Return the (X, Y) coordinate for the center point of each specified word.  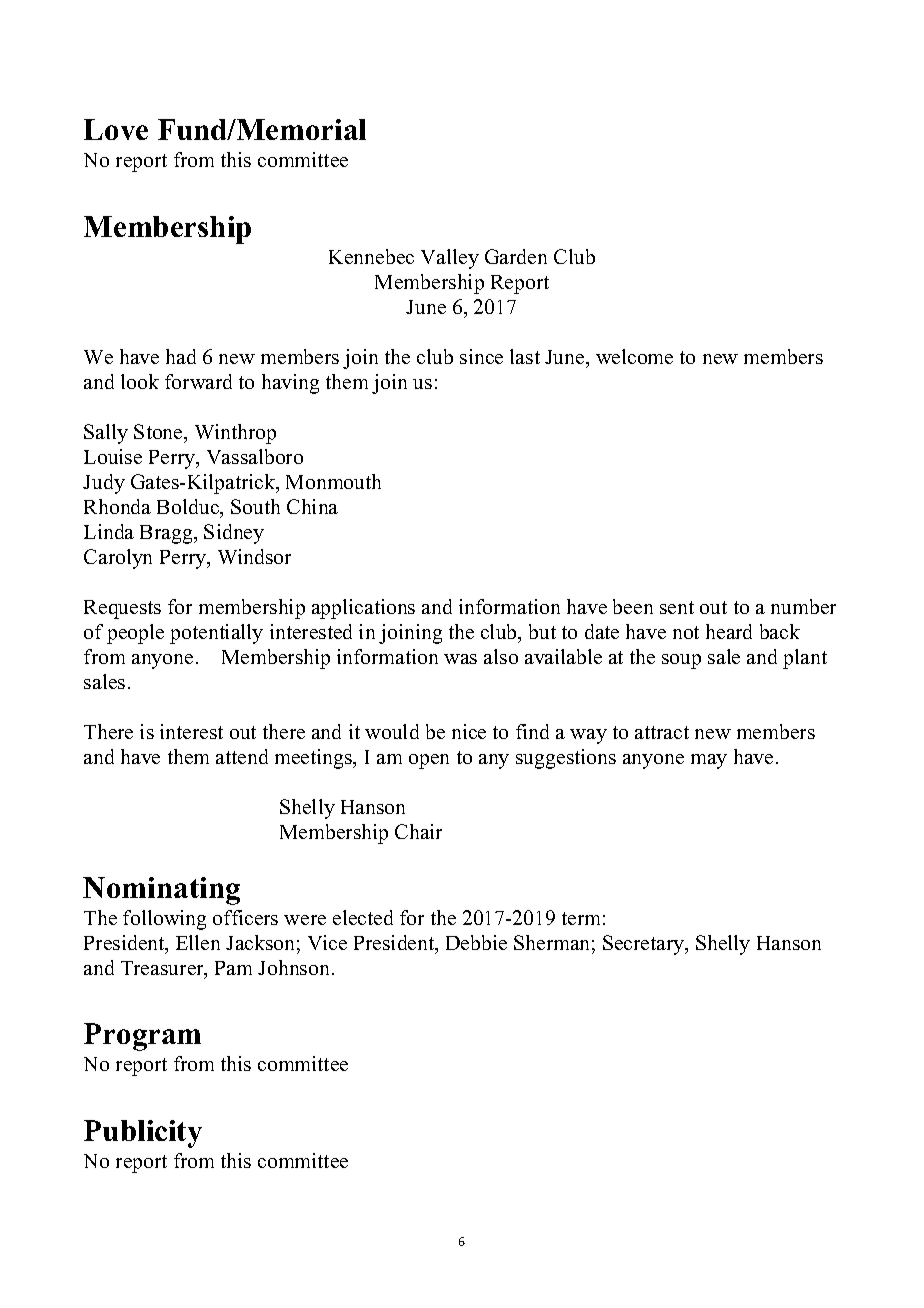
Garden (516, 256)
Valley (450, 259)
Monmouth (333, 481)
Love (116, 129)
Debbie (476, 942)
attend (242, 756)
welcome (634, 356)
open (429, 761)
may (709, 761)
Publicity (143, 1134)
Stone (159, 431)
